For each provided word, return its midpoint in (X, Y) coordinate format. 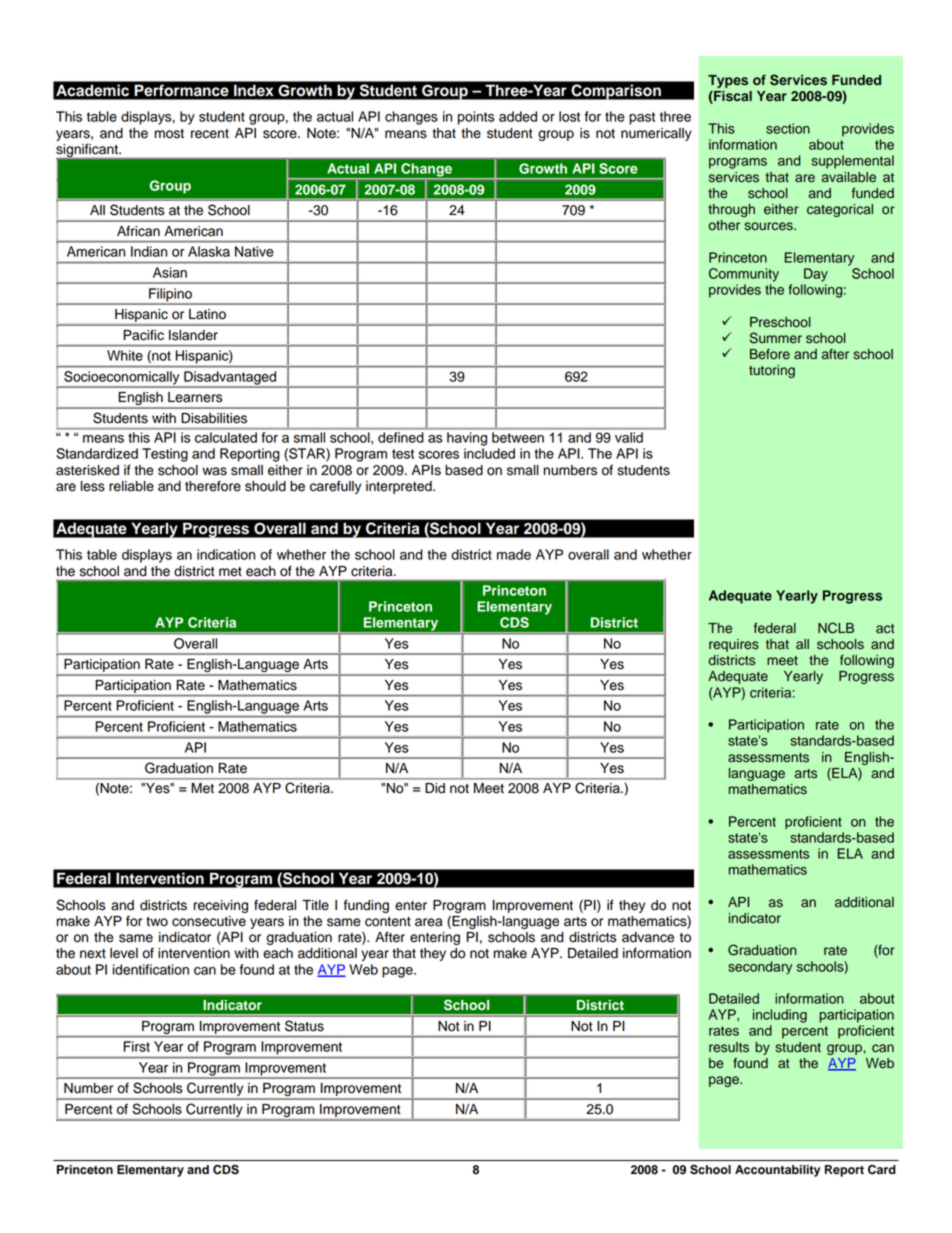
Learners (195, 397)
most (169, 134)
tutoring (772, 371)
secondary (760, 967)
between (518, 437)
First (136, 1046)
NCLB (836, 628)
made (514, 554)
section (788, 128)
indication (226, 554)
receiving (221, 906)
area (429, 922)
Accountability (777, 1171)
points (476, 118)
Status (304, 1026)
